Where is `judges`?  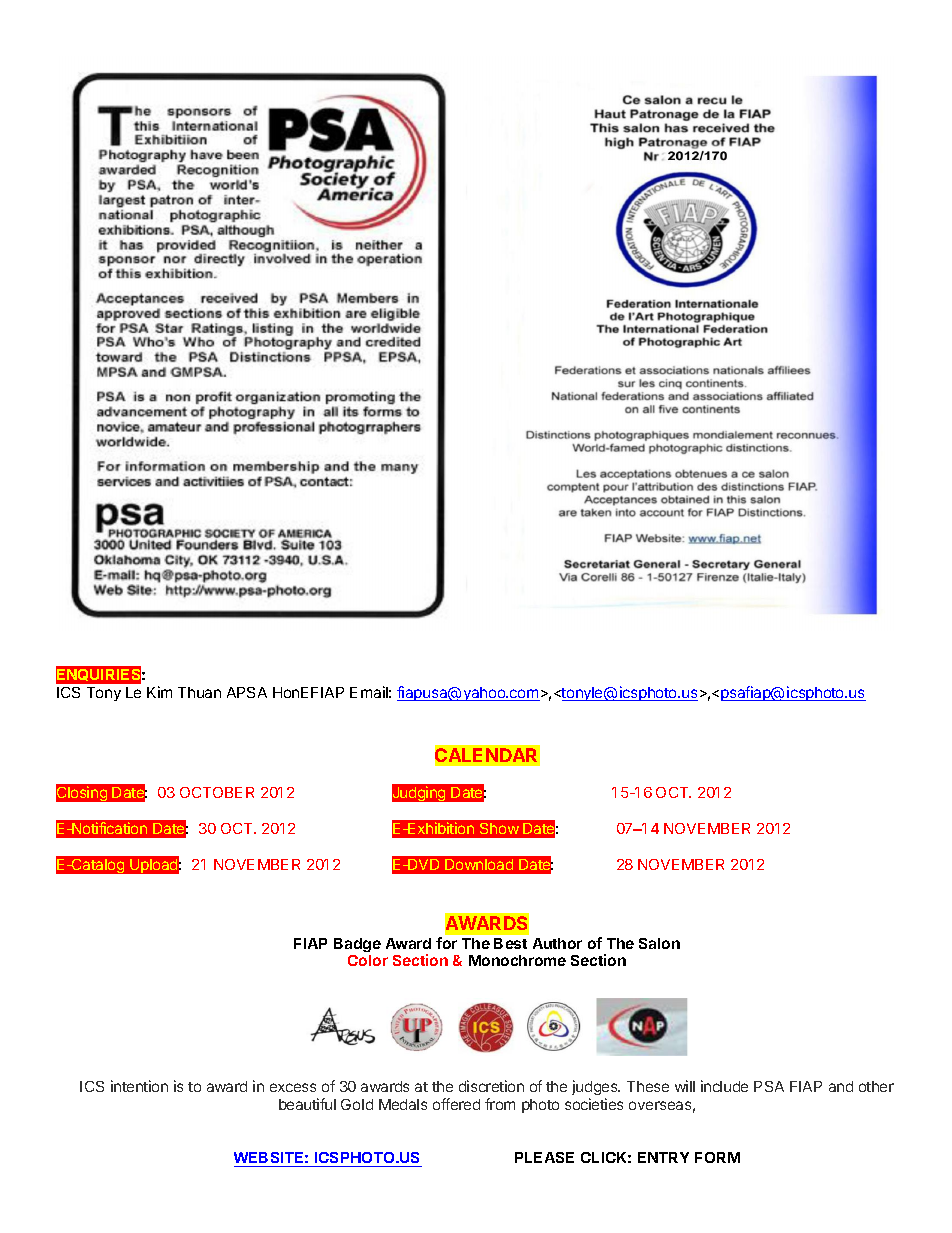
judges is located at coordinates (596, 1087).
